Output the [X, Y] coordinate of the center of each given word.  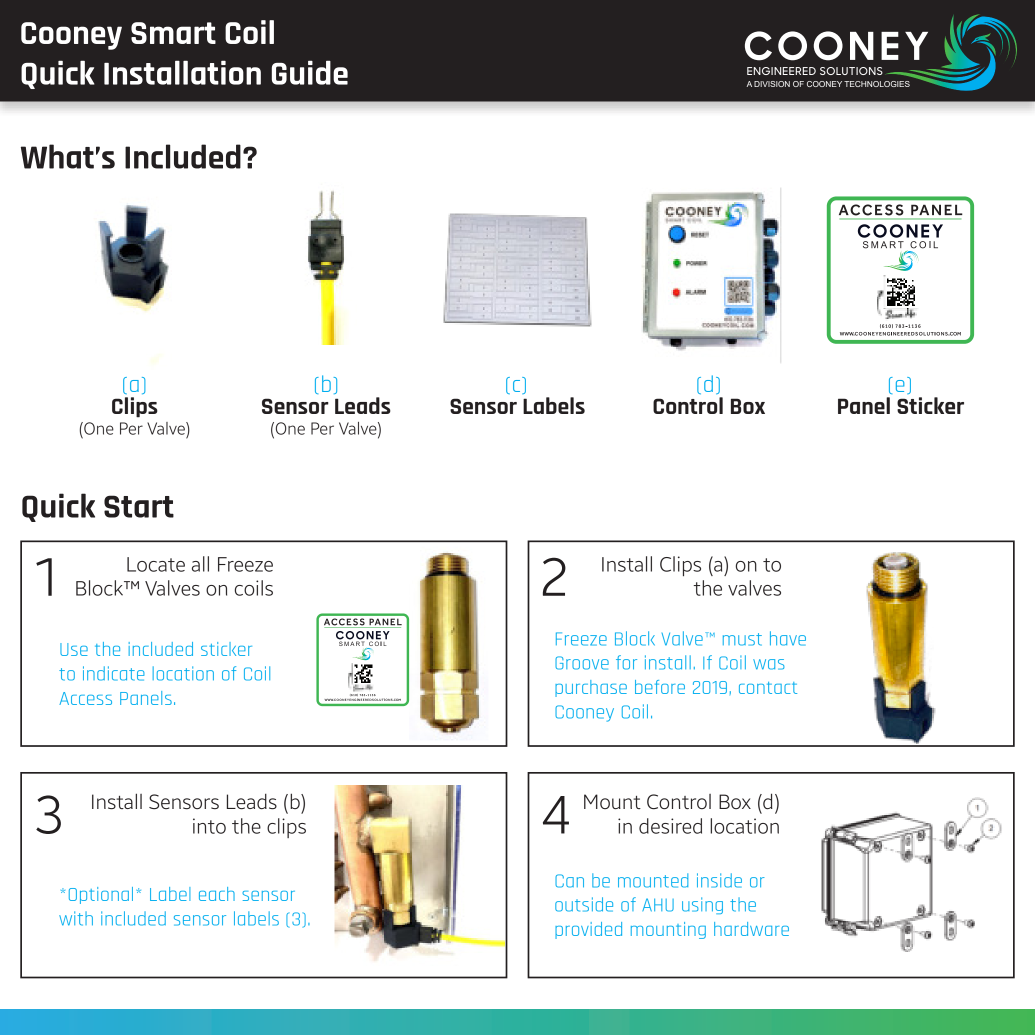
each [217, 894]
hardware [751, 929]
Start [139, 506]
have [788, 638]
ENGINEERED [781, 71]
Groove [582, 663]
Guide [310, 72]
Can [569, 881]
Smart [173, 33]
